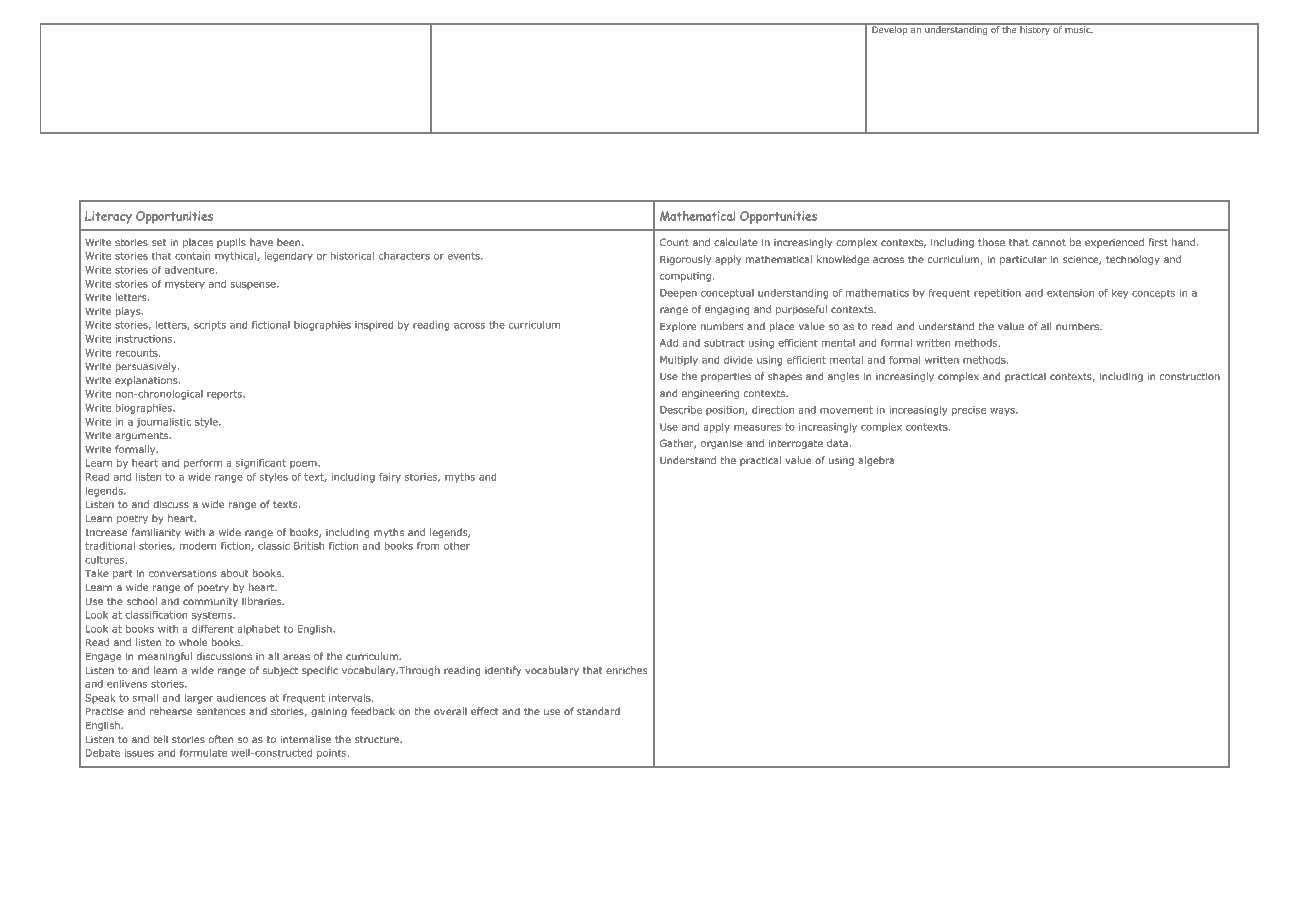  What do you see at coordinates (681, 410) in the screenshot?
I see `Describe` at bounding box center [681, 410].
